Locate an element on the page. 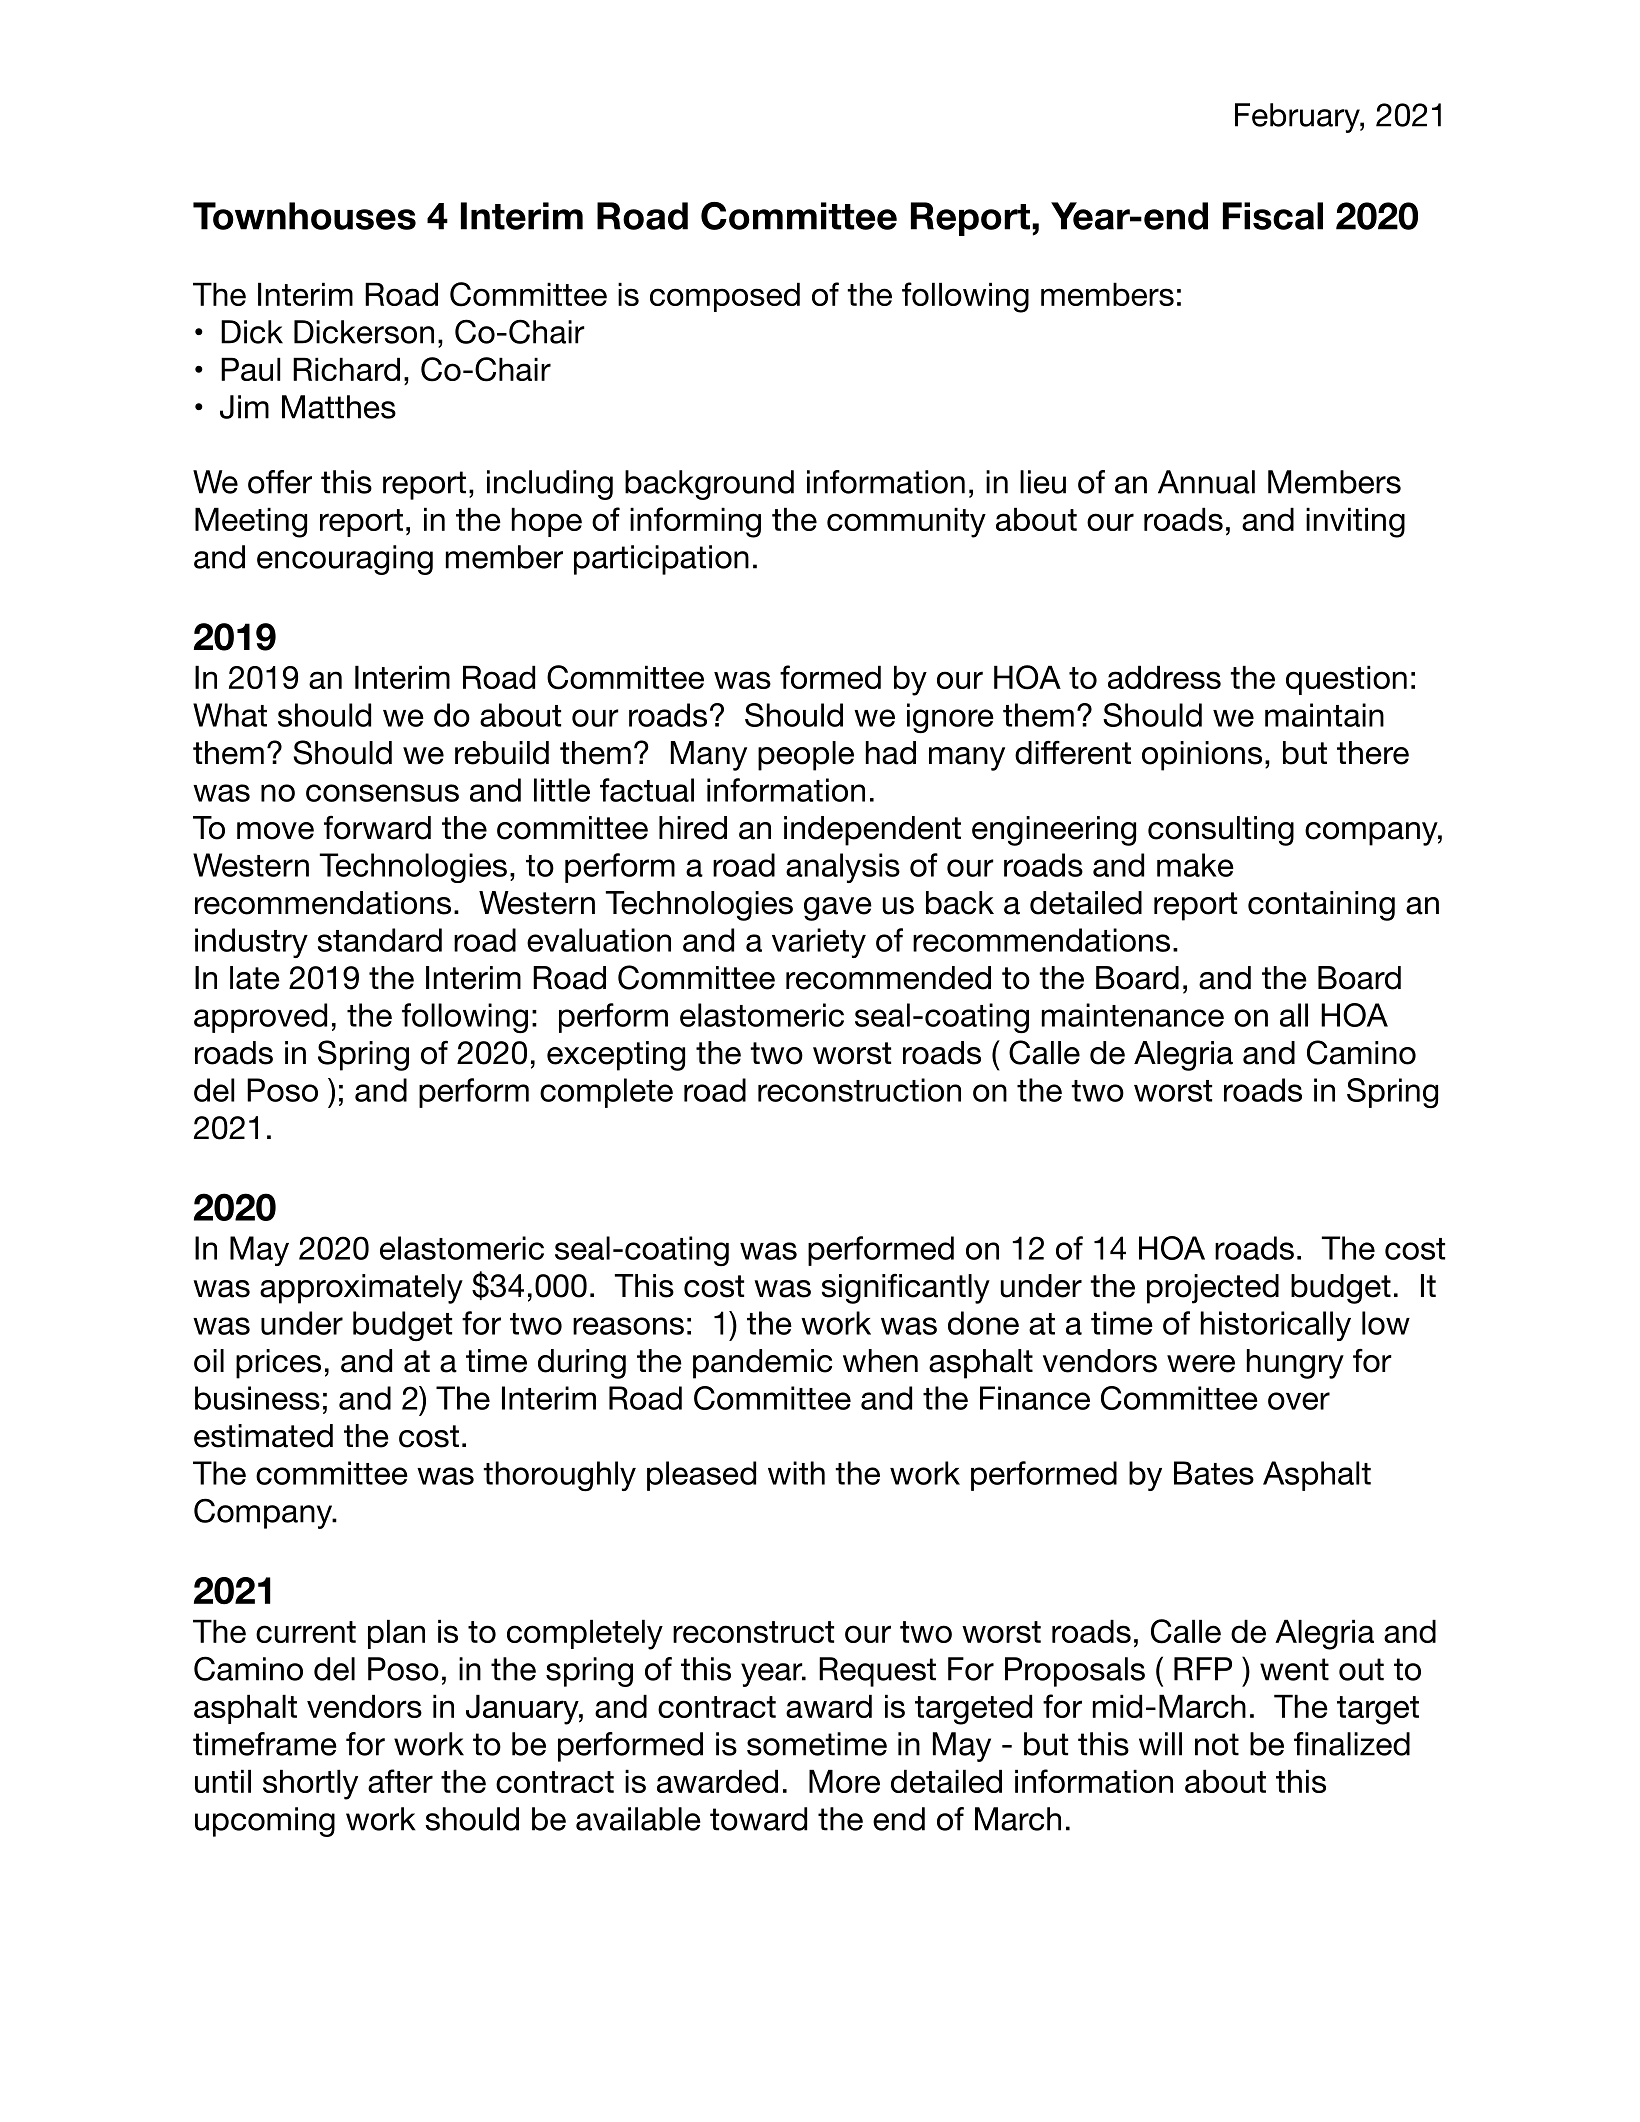 This page has width=1640, height=2122. prices is located at coordinates (278, 1364).
